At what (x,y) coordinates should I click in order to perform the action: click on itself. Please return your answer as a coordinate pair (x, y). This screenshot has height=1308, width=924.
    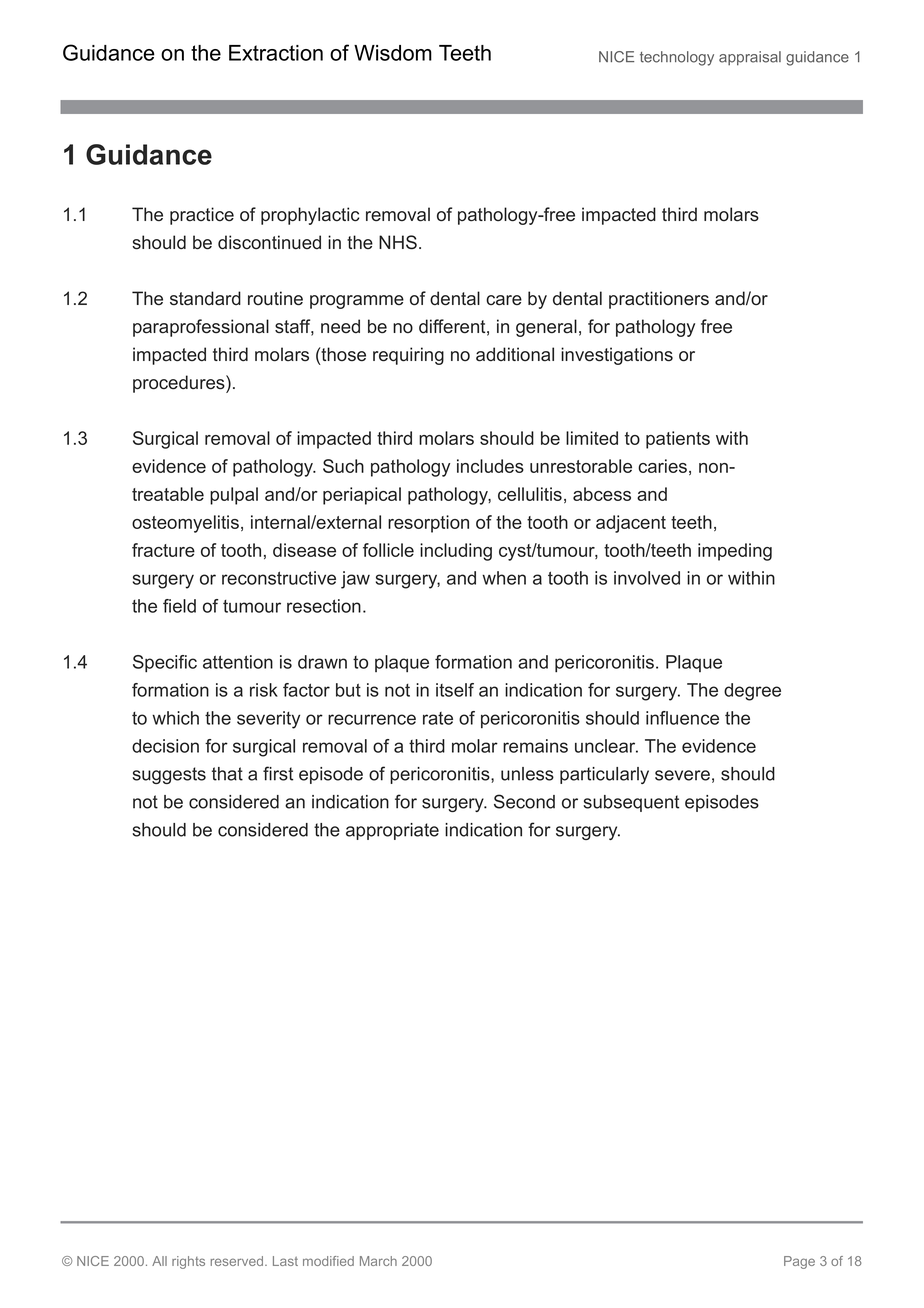
    Looking at the image, I should click on (455, 690).
